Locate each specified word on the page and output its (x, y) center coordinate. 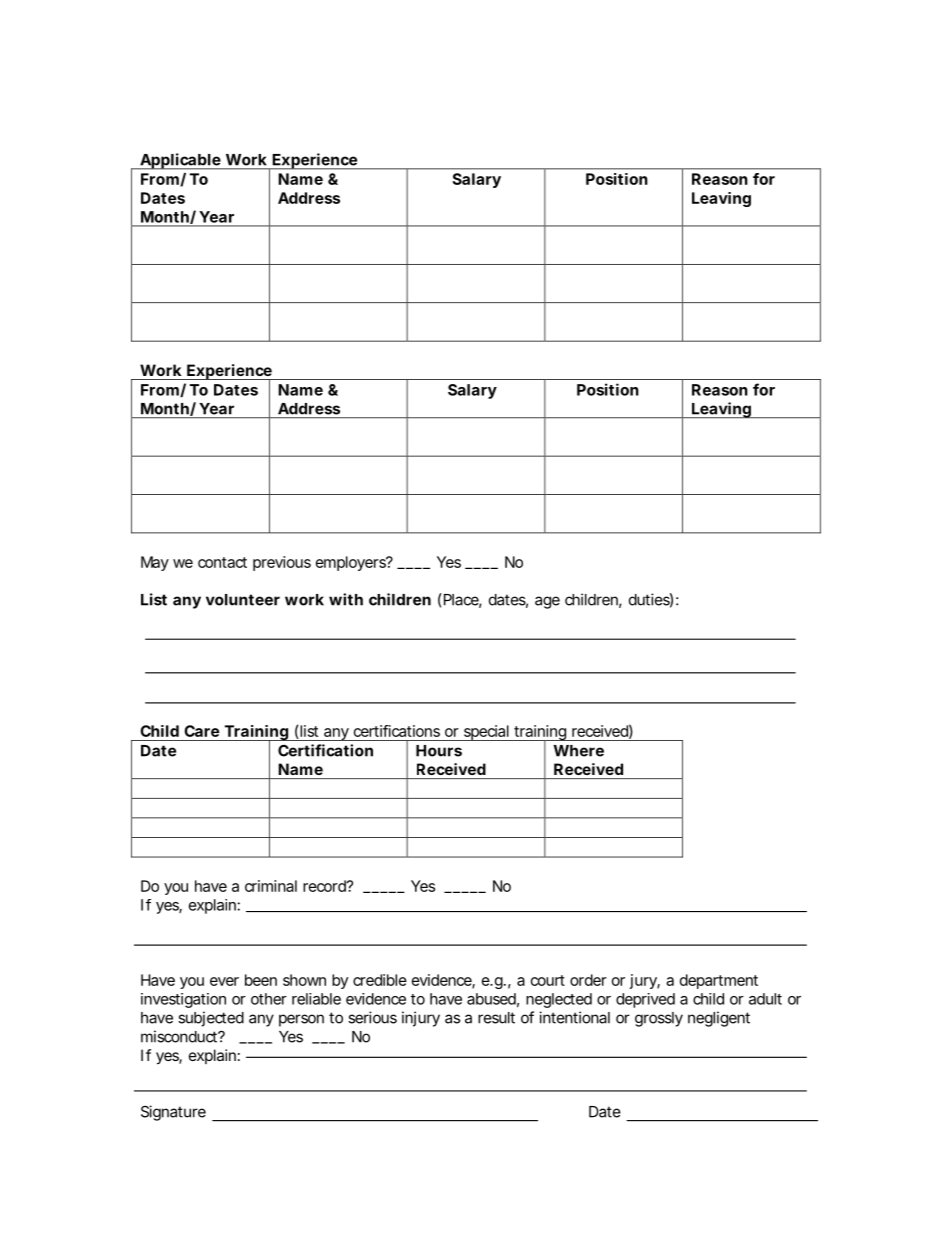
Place (461, 600)
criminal (271, 886)
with (346, 599)
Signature (173, 1113)
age (547, 602)
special (486, 733)
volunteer (243, 600)
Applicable (180, 161)
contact (222, 562)
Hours (439, 751)
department (719, 981)
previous (282, 563)
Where (578, 751)
